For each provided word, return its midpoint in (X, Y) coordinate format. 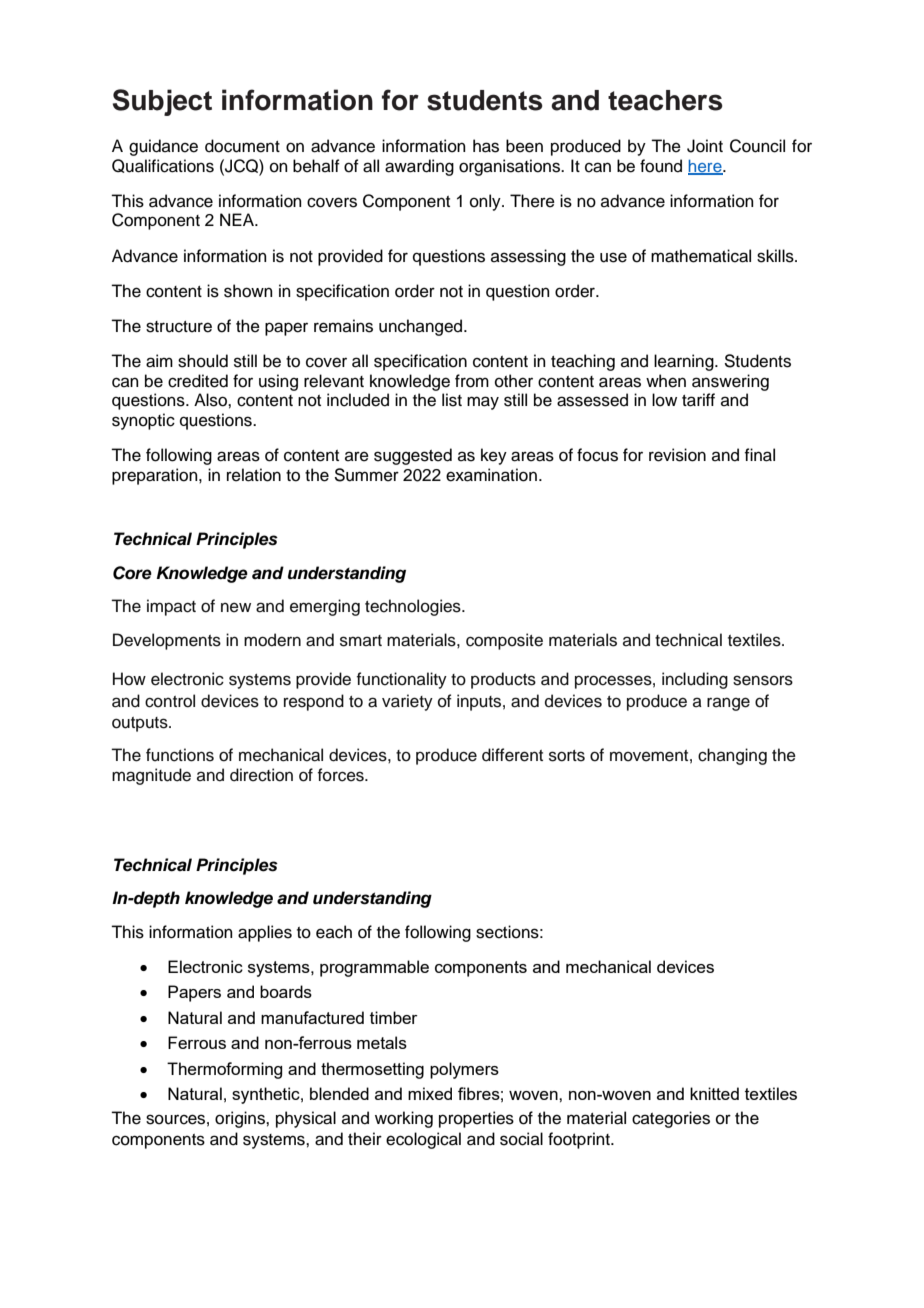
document (242, 146)
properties (476, 1119)
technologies (414, 607)
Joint (705, 146)
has (486, 146)
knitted (714, 1093)
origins (241, 1119)
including (695, 680)
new (236, 607)
